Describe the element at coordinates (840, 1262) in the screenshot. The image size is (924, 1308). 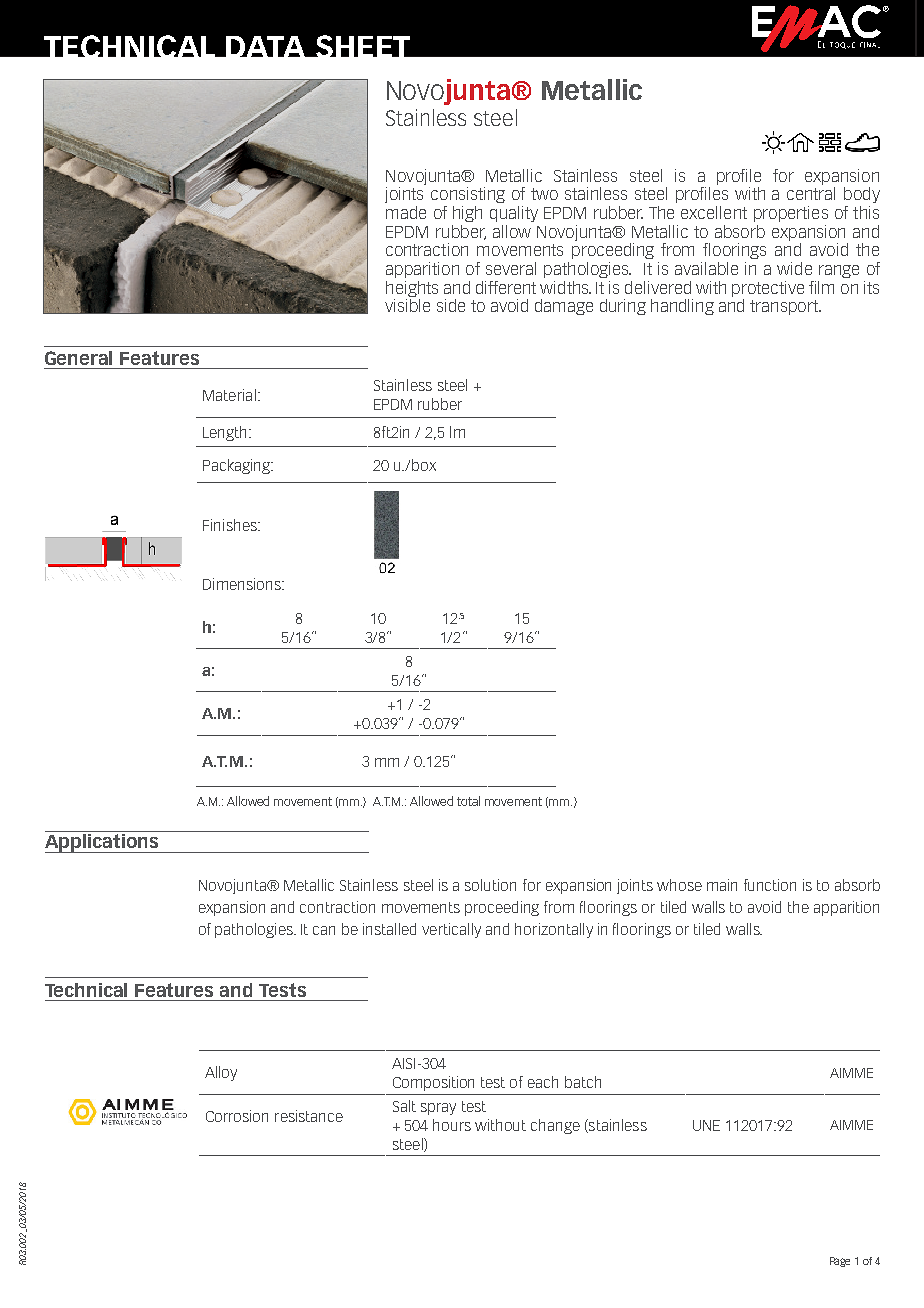
I see `Page` at that location.
